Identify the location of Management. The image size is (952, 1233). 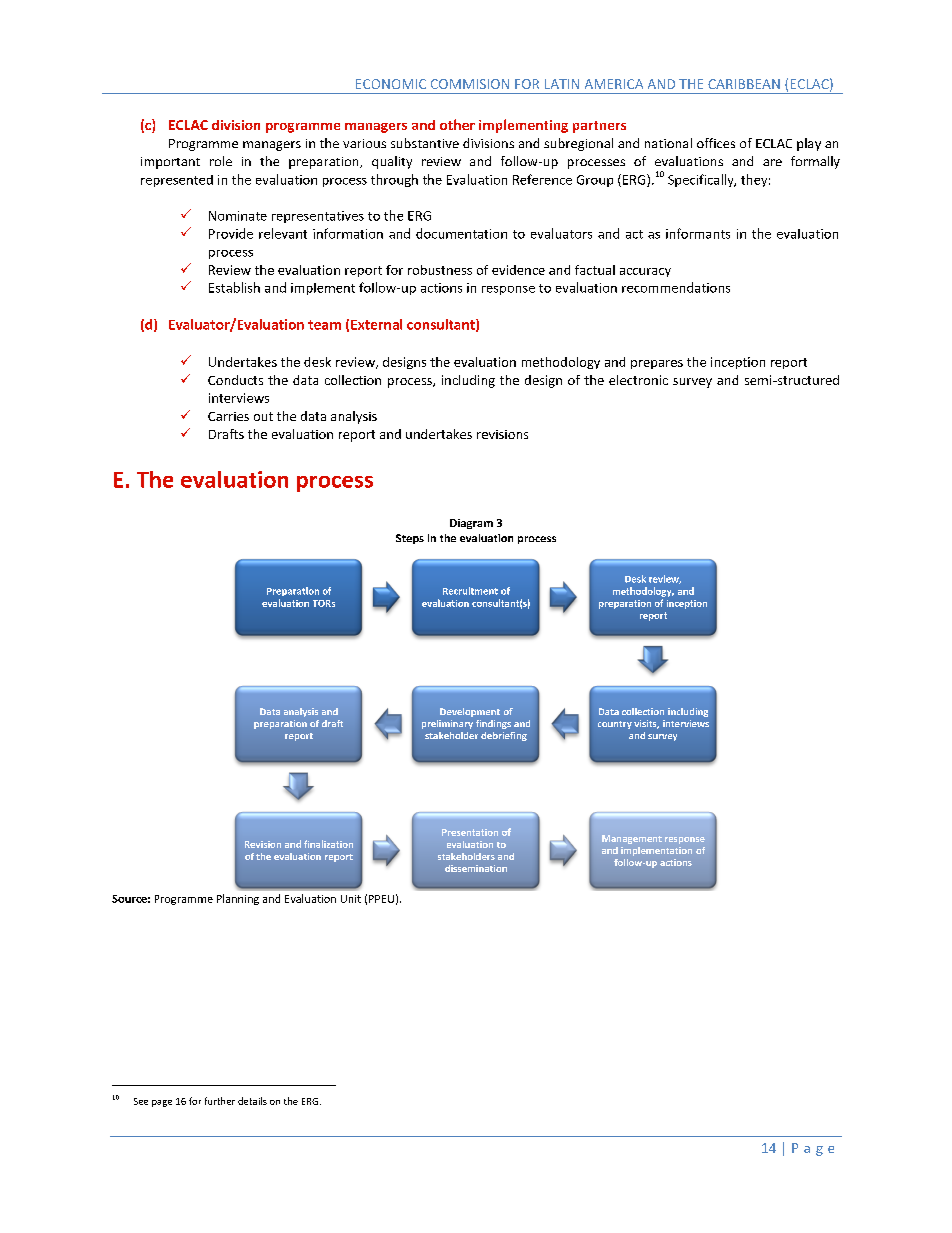
(632, 839).
